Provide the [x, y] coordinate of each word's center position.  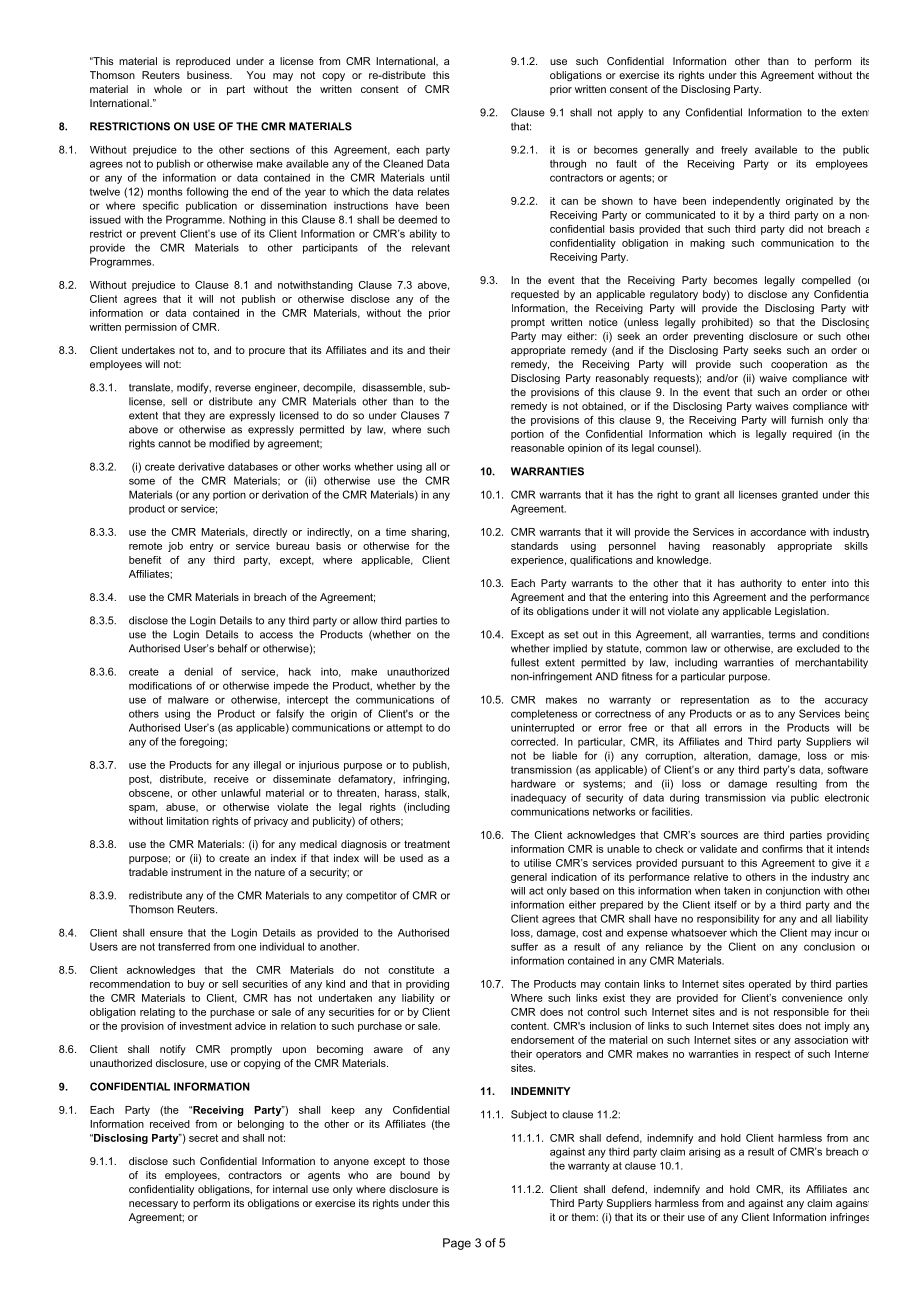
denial [198, 671]
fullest [525, 662]
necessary [153, 1205]
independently [746, 202]
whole [168, 89]
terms [782, 635]
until [439, 177]
